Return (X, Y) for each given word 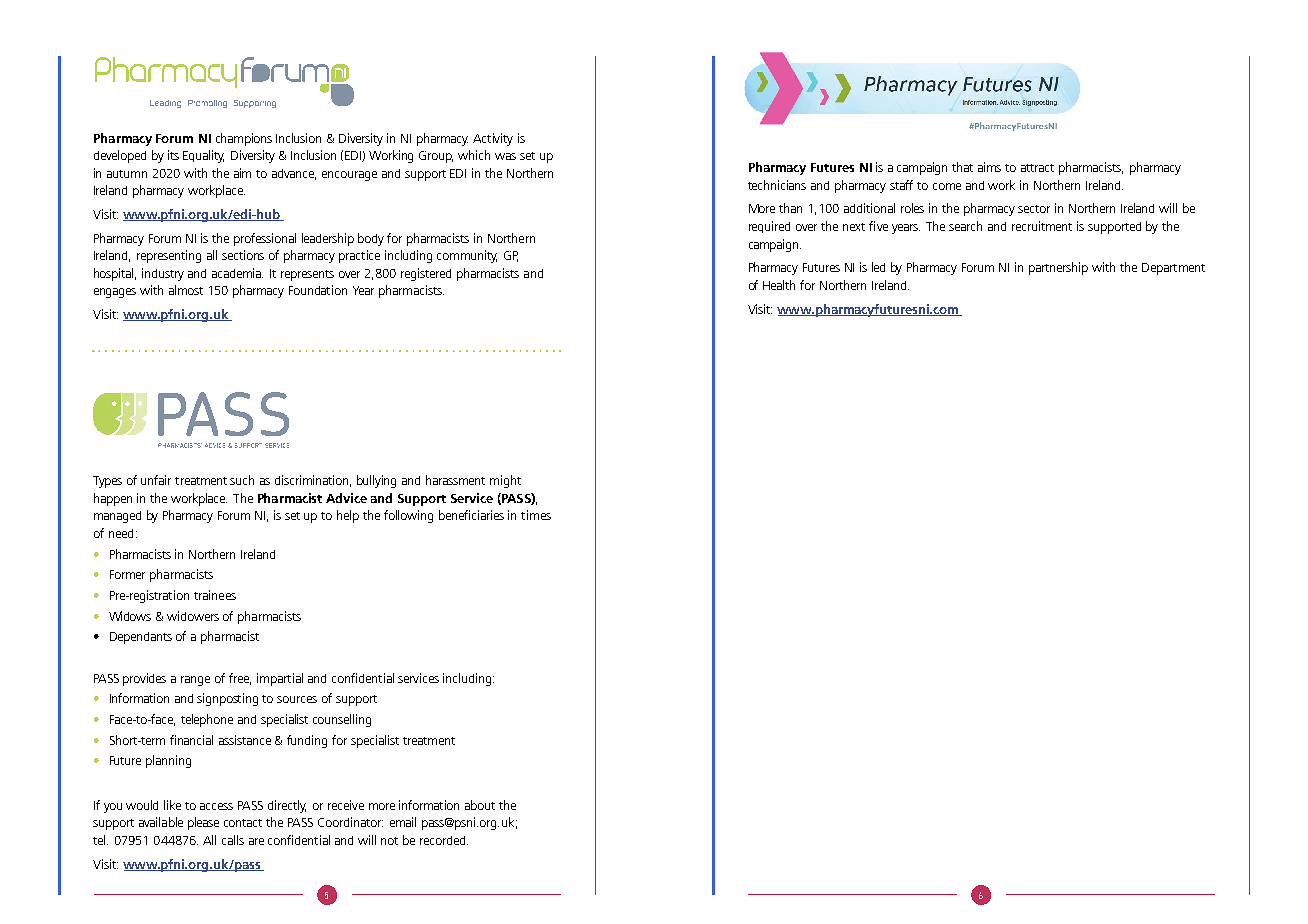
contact (243, 823)
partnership (1058, 268)
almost (186, 290)
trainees (215, 595)
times (536, 515)
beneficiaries (471, 515)
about (480, 805)
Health (779, 285)
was (505, 156)
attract (1037, 168)
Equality (203, 156)
